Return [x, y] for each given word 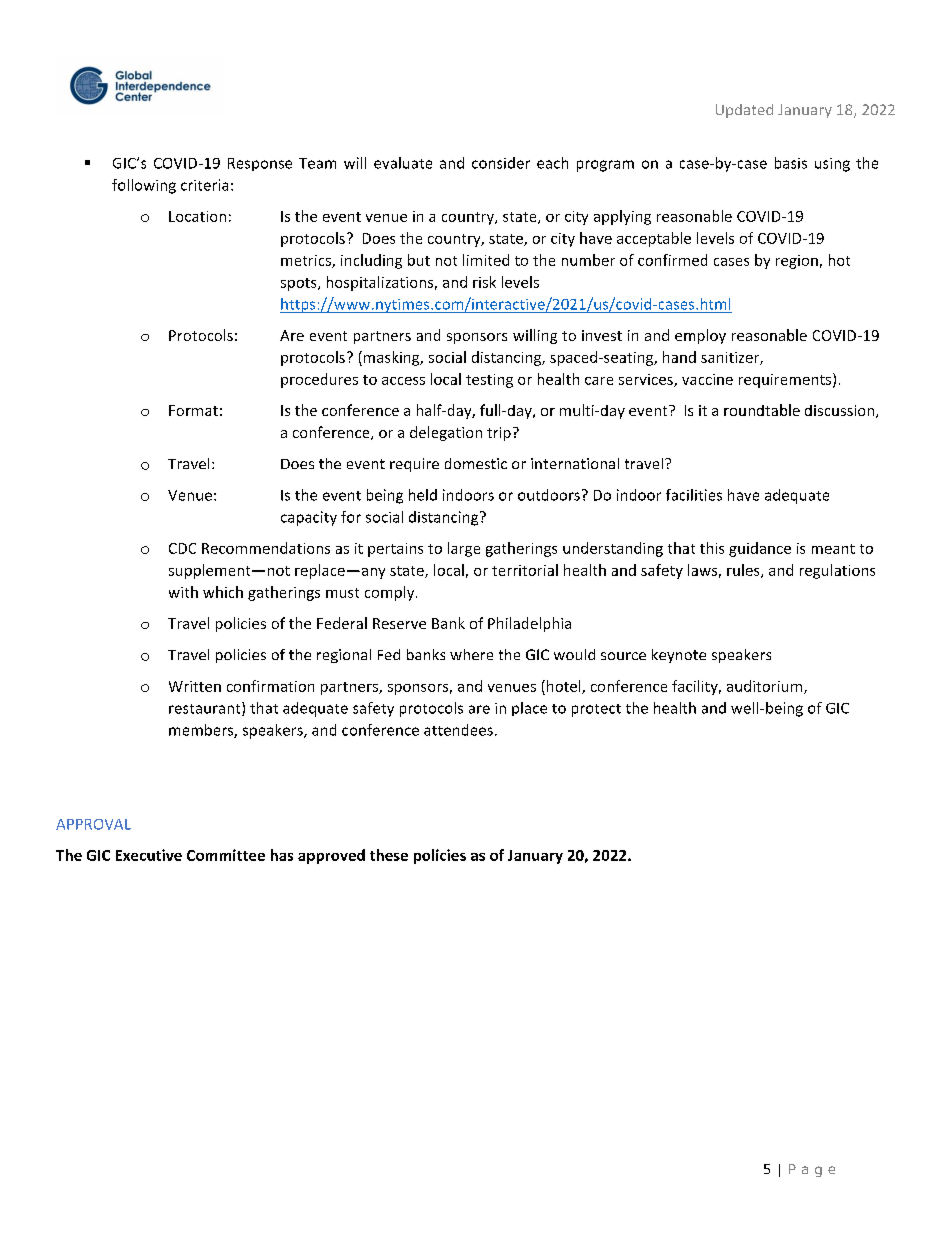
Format [193, 410]
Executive [149, 855]
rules [744, 571]
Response [260, 164]
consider [501, 163]
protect [596, 710]
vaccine [707, 379]
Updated [744, 111]
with [183, 592]
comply [391, 593]
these [389, 855]
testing [489, 381]
